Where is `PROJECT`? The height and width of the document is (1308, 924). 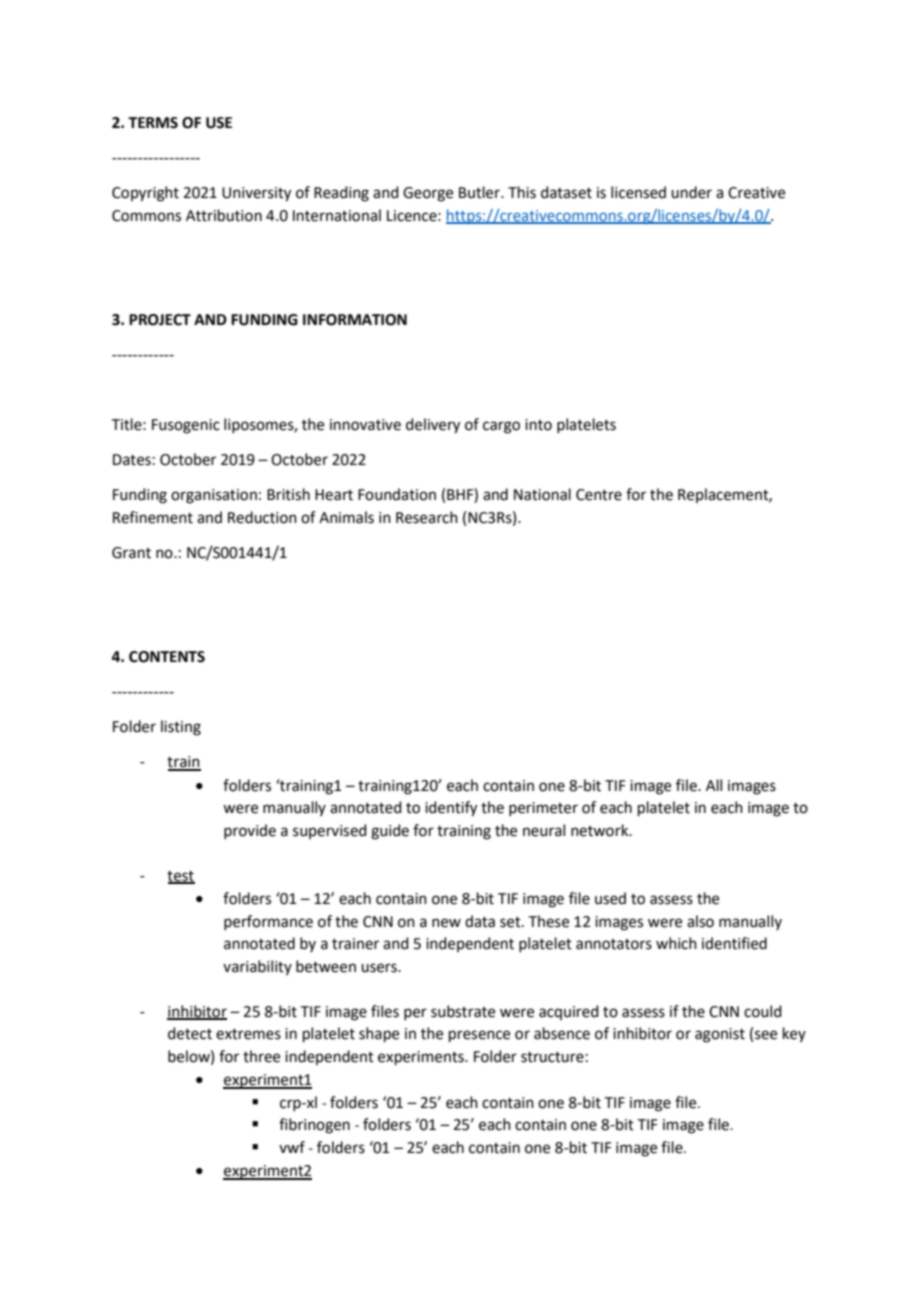
PROJECT is located at coordinates (160, 320).
